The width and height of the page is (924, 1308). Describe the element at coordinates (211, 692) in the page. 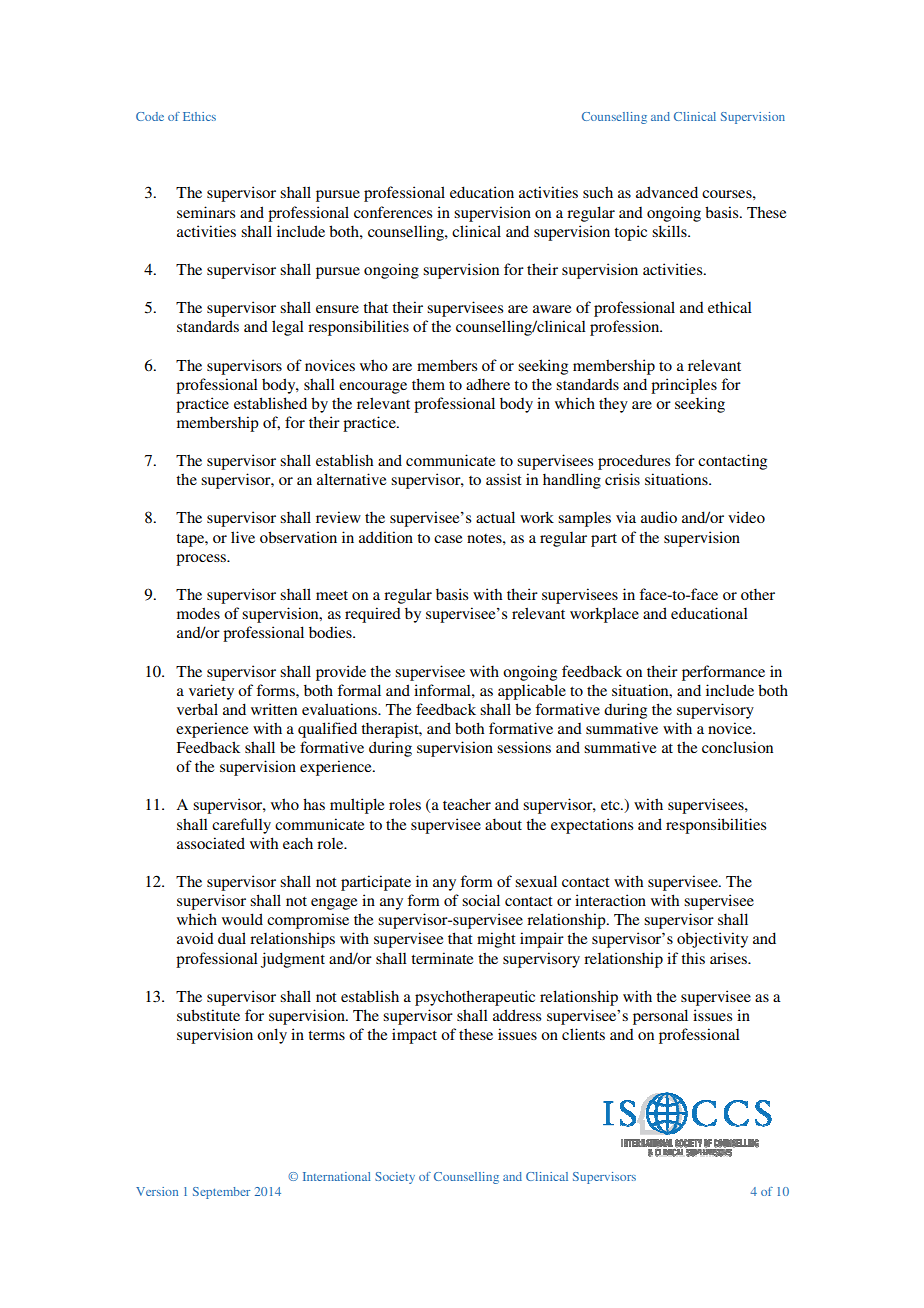

I see `variety` at that location.
